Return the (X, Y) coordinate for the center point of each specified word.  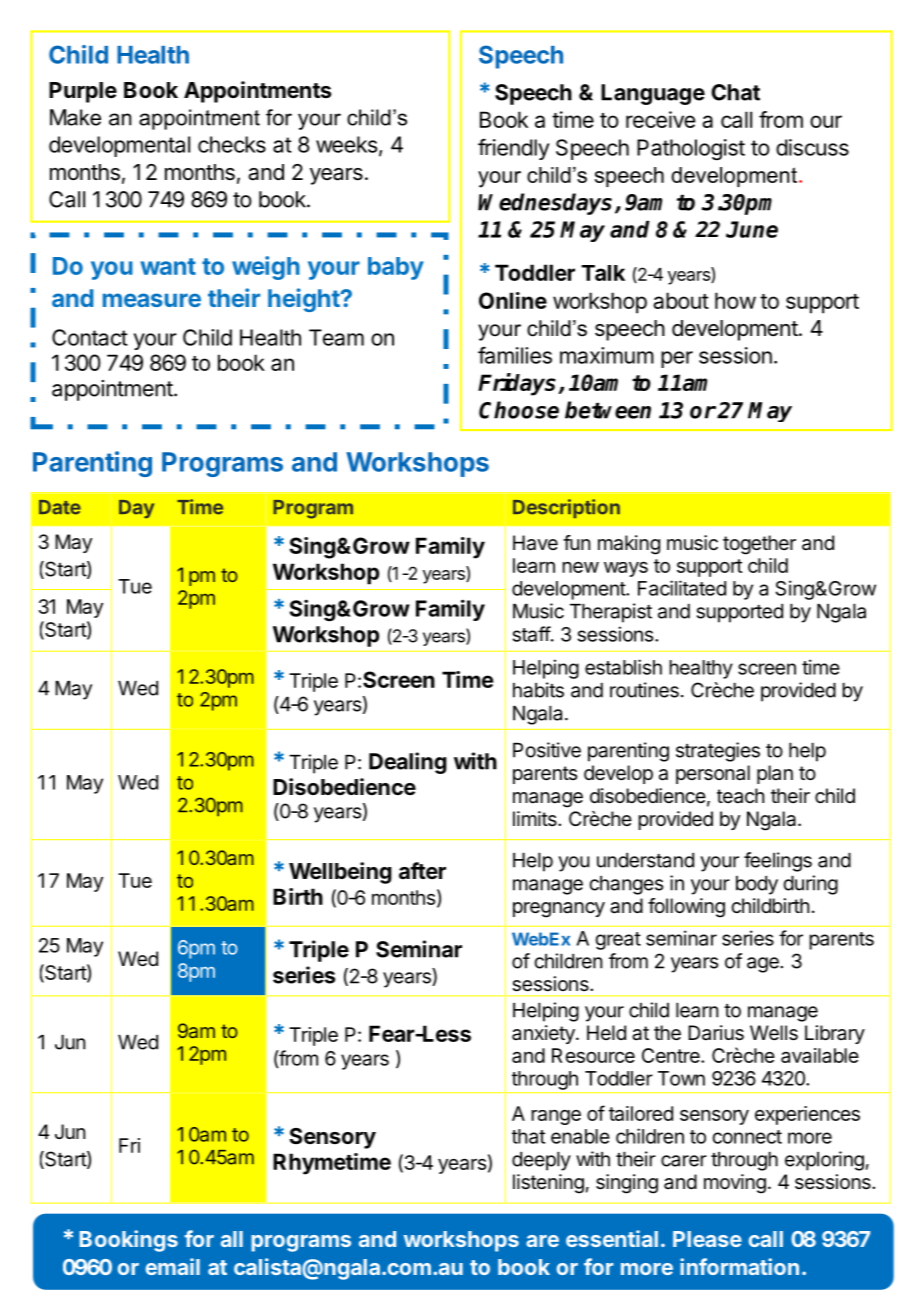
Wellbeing (340, 873)
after (422, 870)
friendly (514, 149)
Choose (519, 410)
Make (75, 117)
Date (60, 507)
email (173, 1266)
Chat (735, 92)
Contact (90, 337)
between (608, 410)
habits (538, 690)
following (686, 908)
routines (644, 690)
